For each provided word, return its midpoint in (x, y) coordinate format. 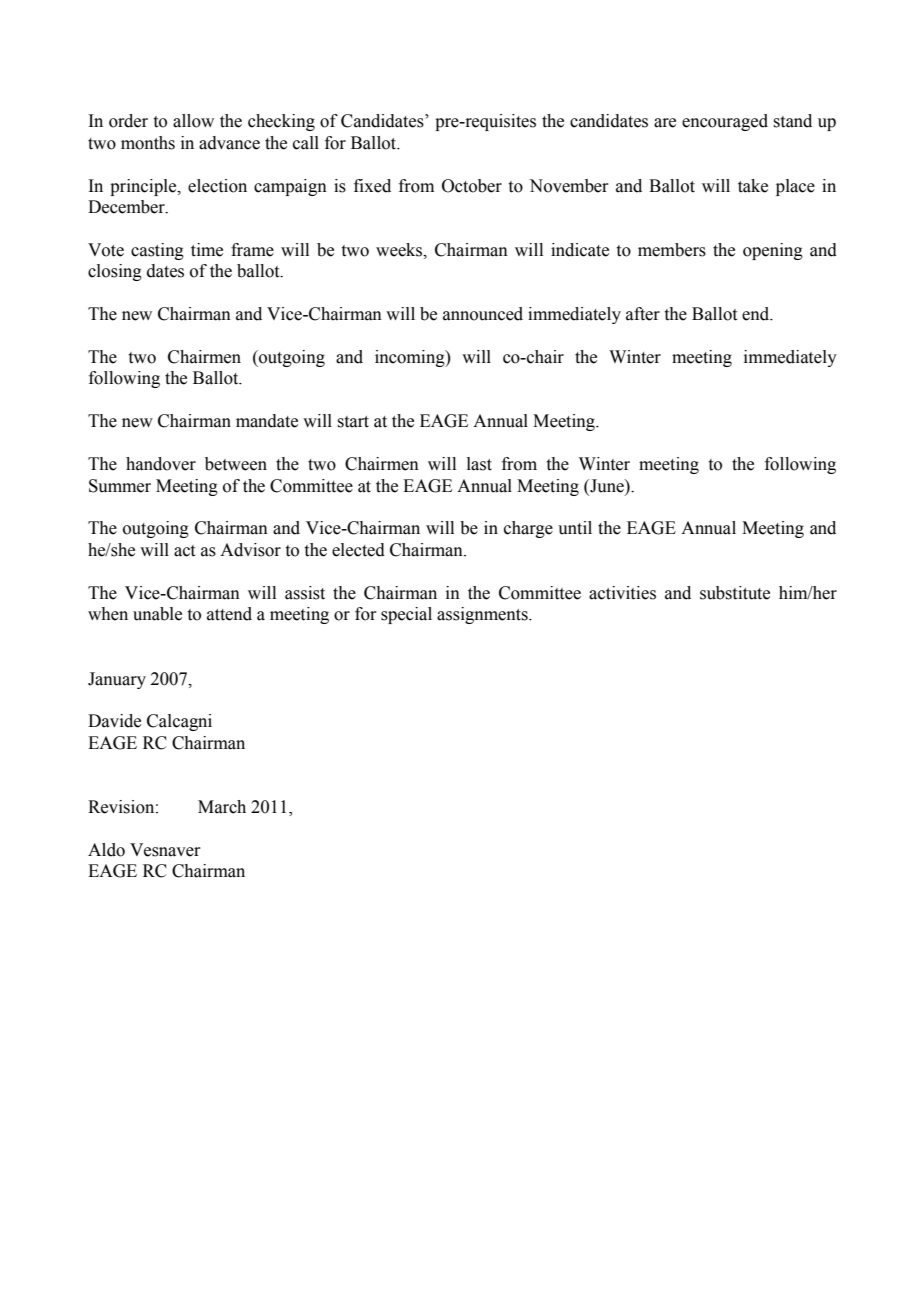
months (148, 143)
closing (115, 272)
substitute (735, 593)
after (643, 314)
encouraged (725, 122)
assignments (483, 615)
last (479, 464)
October (472, 186)
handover (161, 464)
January (117, 680)
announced (483, 314)
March (222, 807)
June (607, 486)
